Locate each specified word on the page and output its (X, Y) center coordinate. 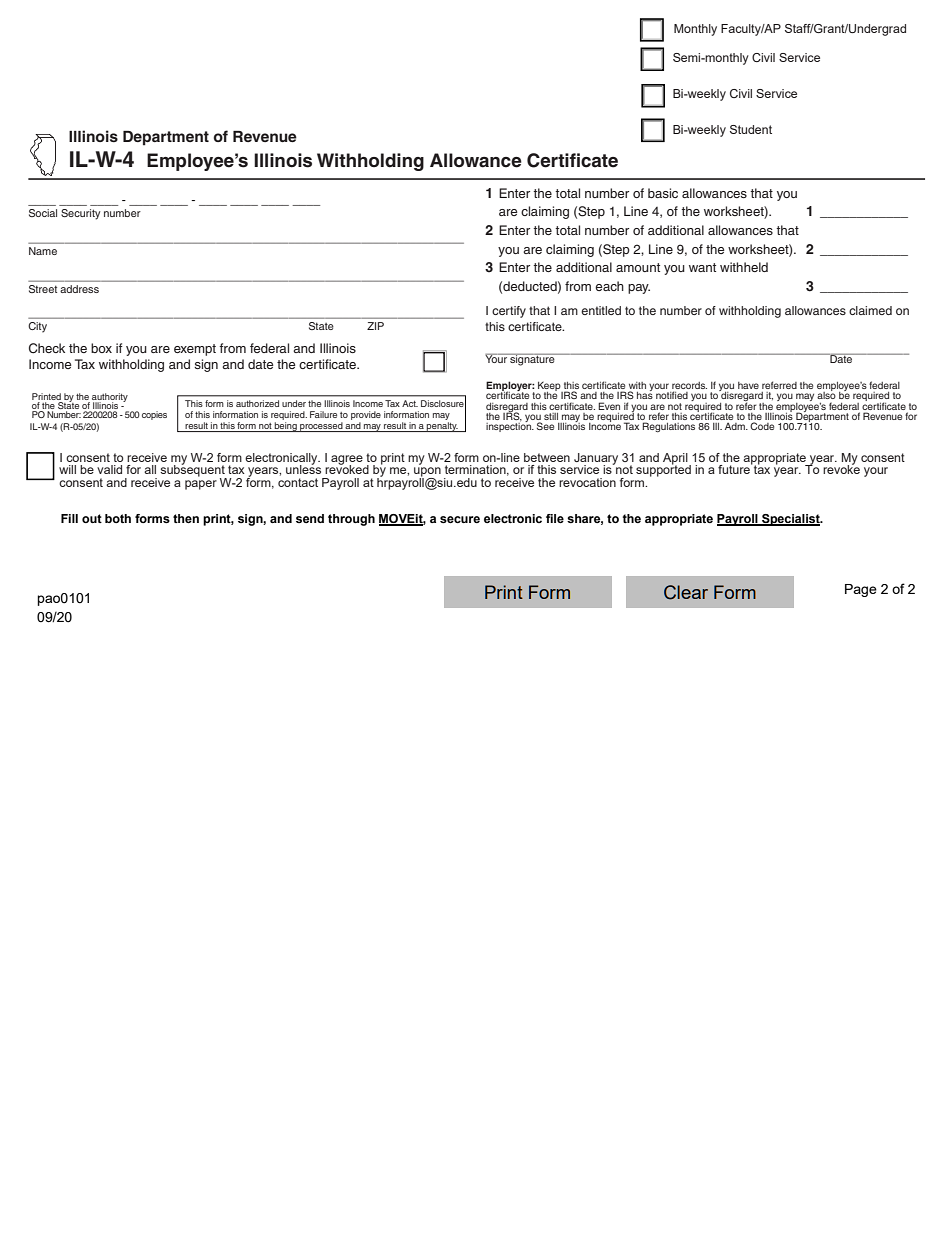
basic (663, 193)
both (118, 518)
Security (80, 214)
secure (460, 519)
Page (861, 590)
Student (751, 129)
